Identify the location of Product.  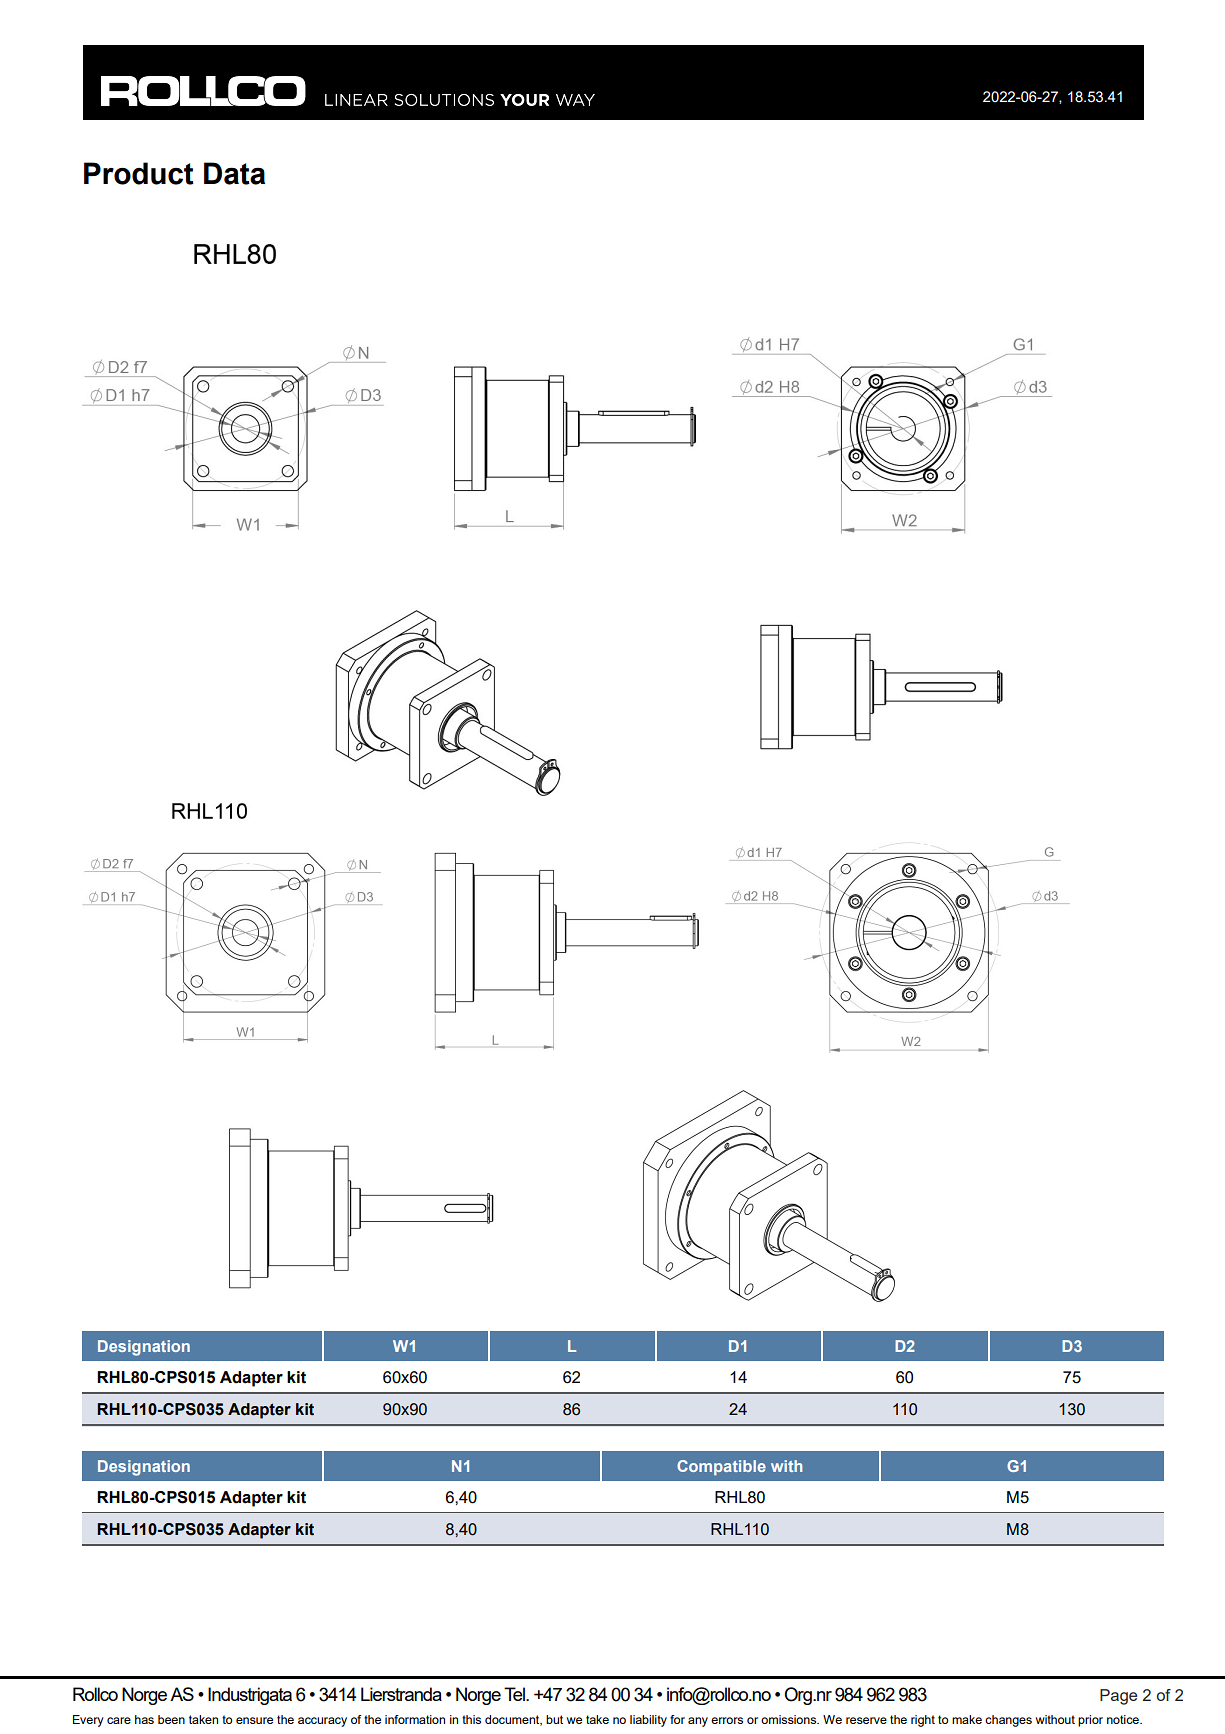
(139, 173).
